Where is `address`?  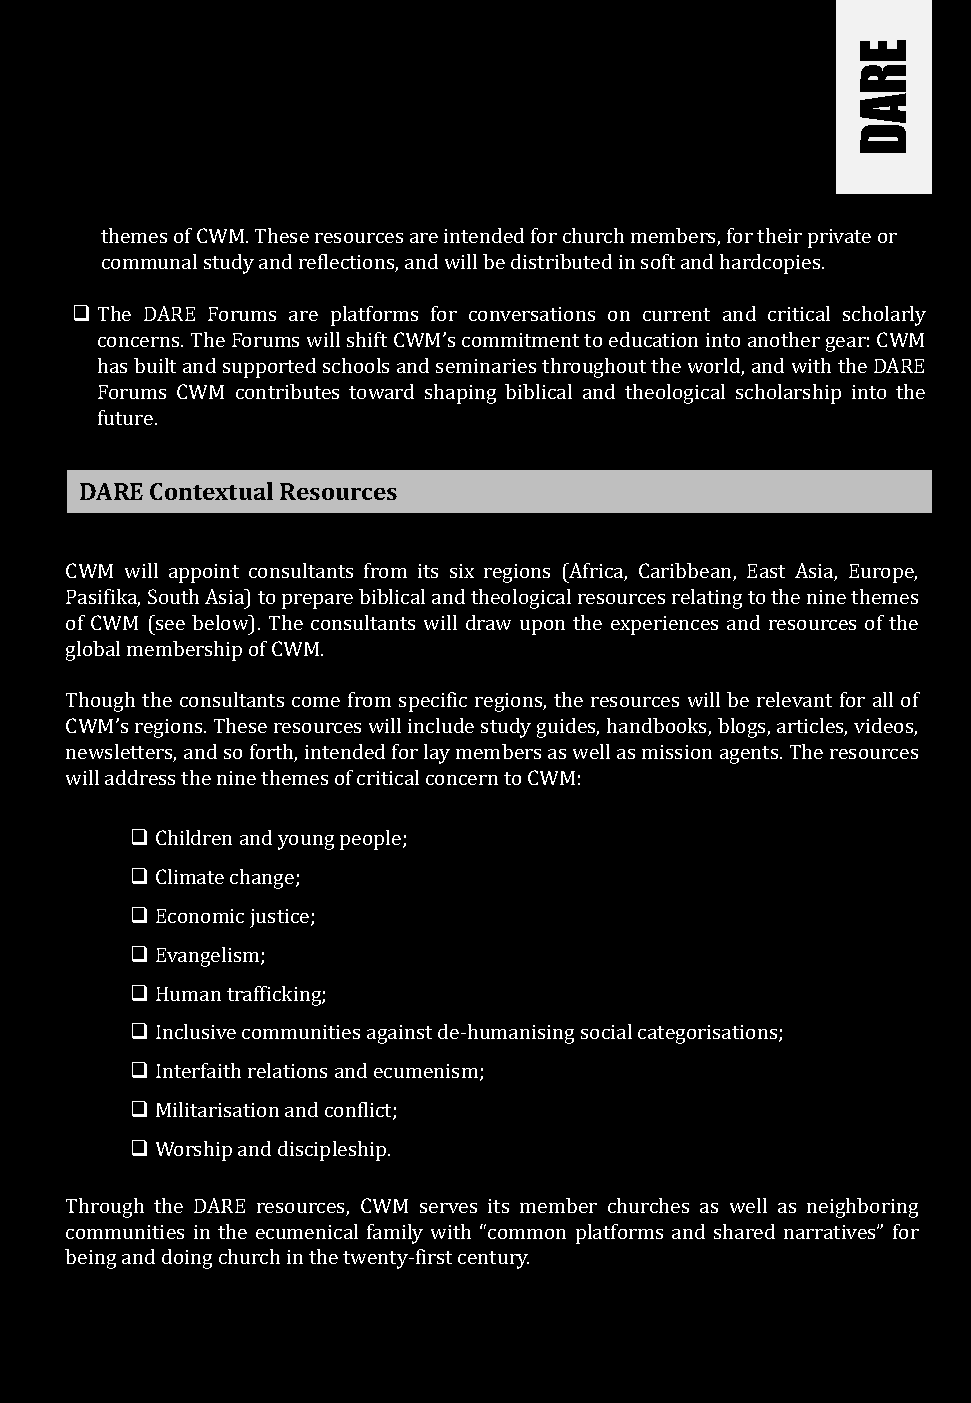 address is located at coordinates (140, 777).
